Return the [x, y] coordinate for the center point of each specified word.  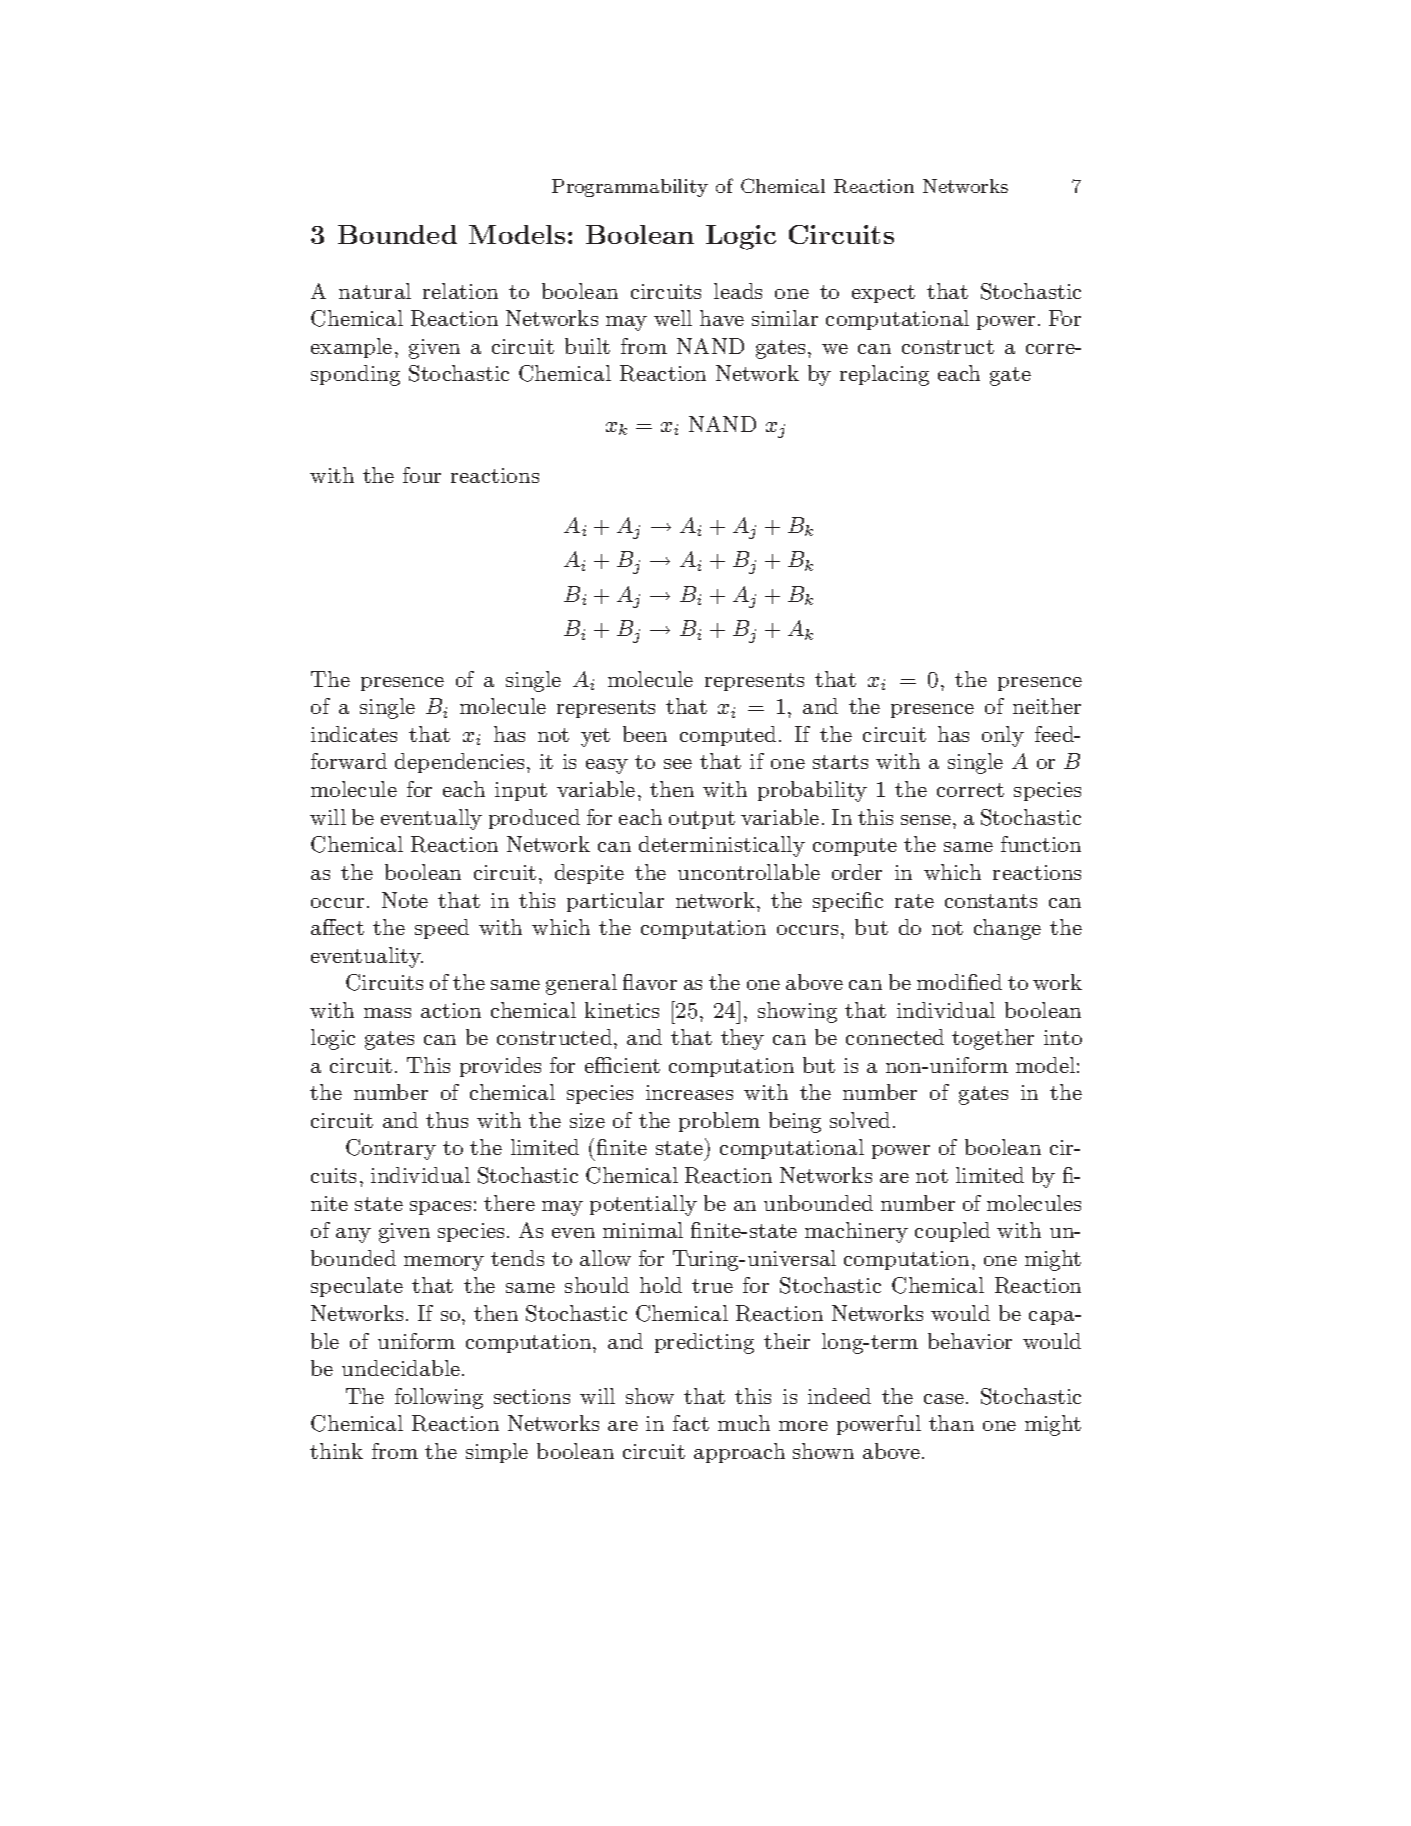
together [993, 1039]
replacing [884, 375]
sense [927, 820]
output [702, 820]
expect [883, 294]
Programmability [630, 188]
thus [447, 1120]
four [422, 475]
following [439, 1398]
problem [719, 1122]
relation [460, 291]
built [587, 346]
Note [405, 900]
